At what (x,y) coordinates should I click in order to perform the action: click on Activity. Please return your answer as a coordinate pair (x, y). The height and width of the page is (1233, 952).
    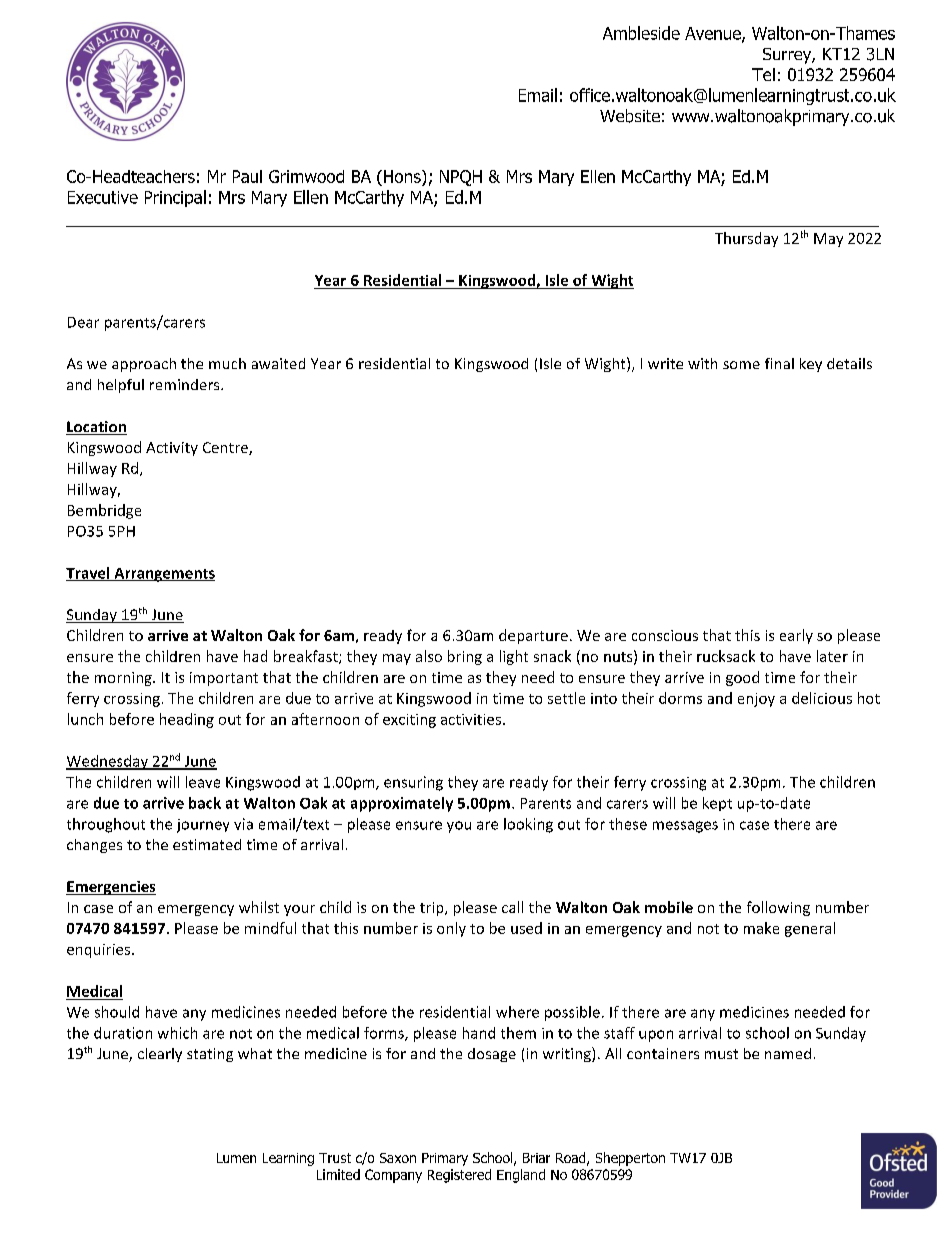
    Looking at the image, I should click on (172, 449).
